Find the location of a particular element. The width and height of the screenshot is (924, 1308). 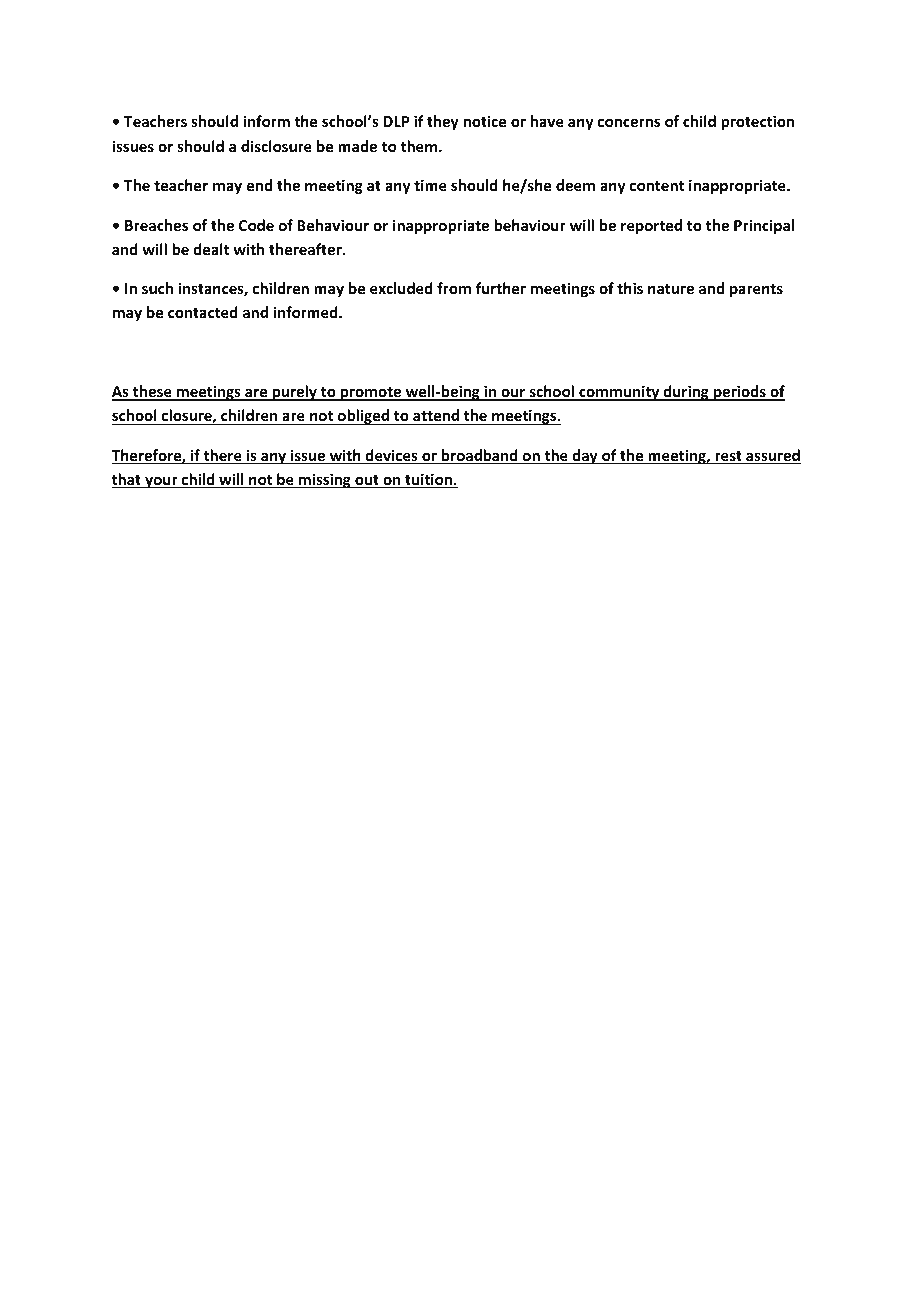

they is located at coordinates (443, 122).
